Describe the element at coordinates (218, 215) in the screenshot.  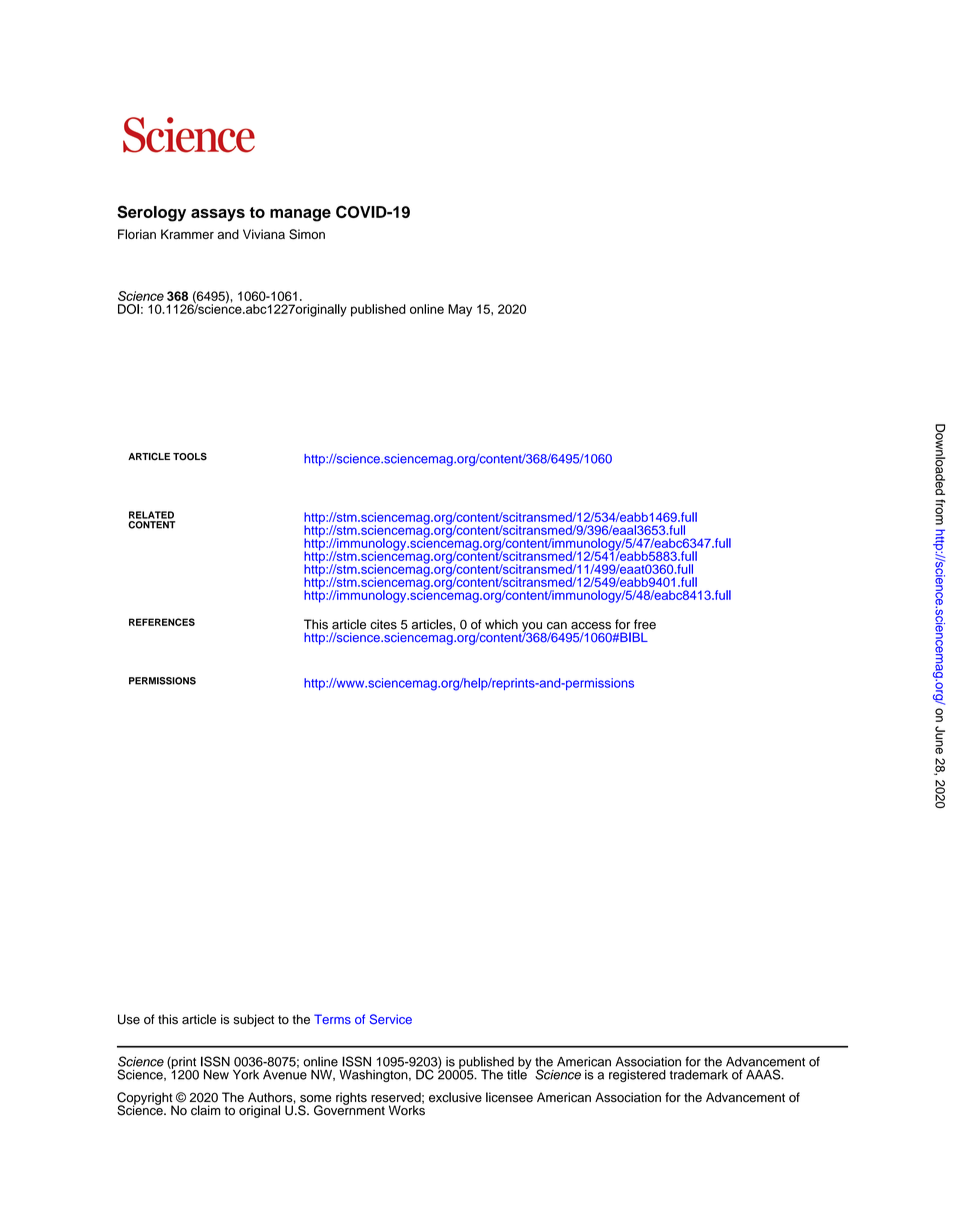
I see `assays` at that location.
